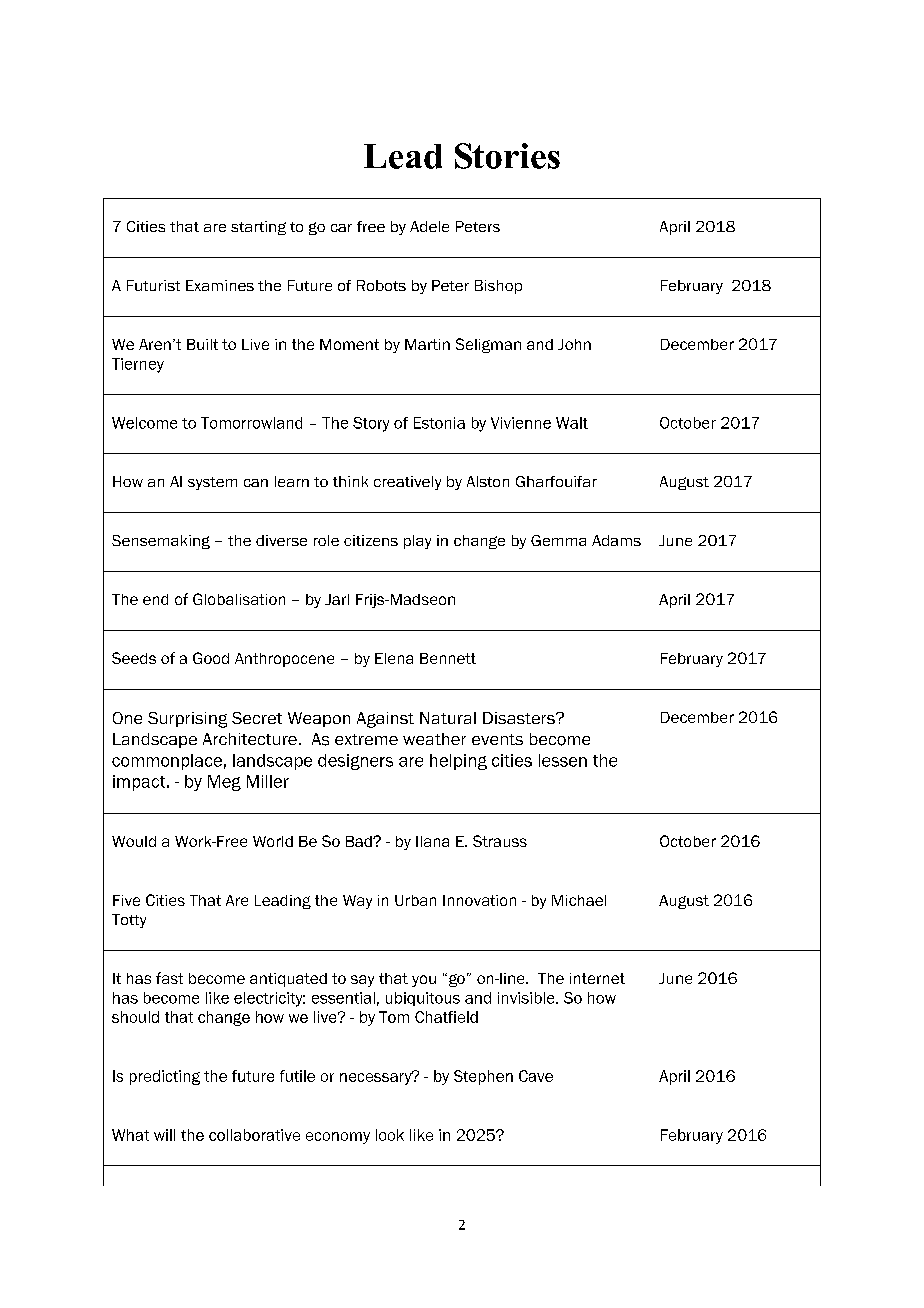 The height and width of the screenshot is (1308, 924). I want to click on Way, so click(357, 902).
